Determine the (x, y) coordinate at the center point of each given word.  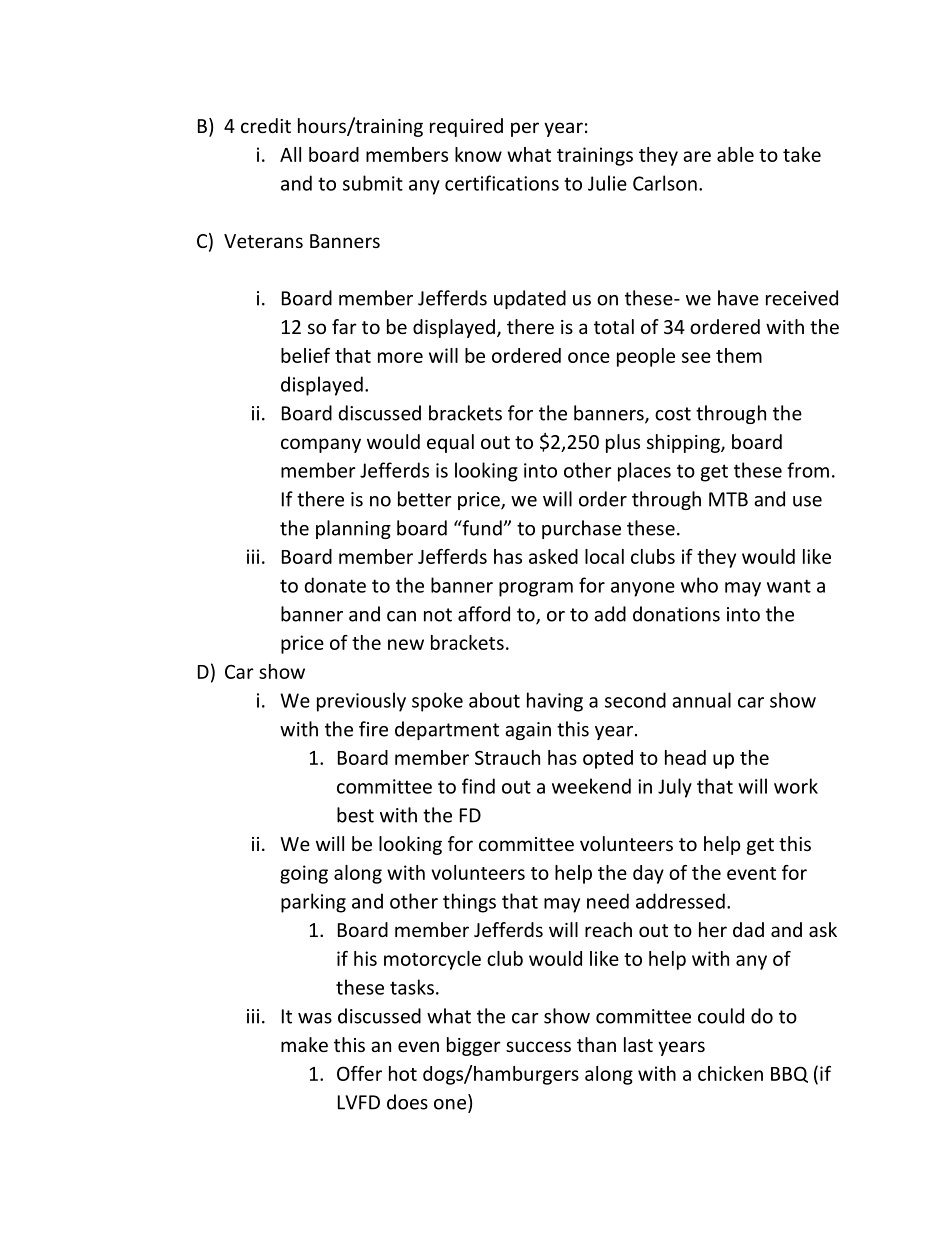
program (536, 589)
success (538, 1046)
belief (305, 355)
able (735, 154)
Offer (359, 1073)
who (699, 585)
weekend (591, 786)
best (355, 815)
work (796, 786)
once (589, 357)
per (525, 129)
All (290, 154)
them (739, 355)
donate (335, 585)
